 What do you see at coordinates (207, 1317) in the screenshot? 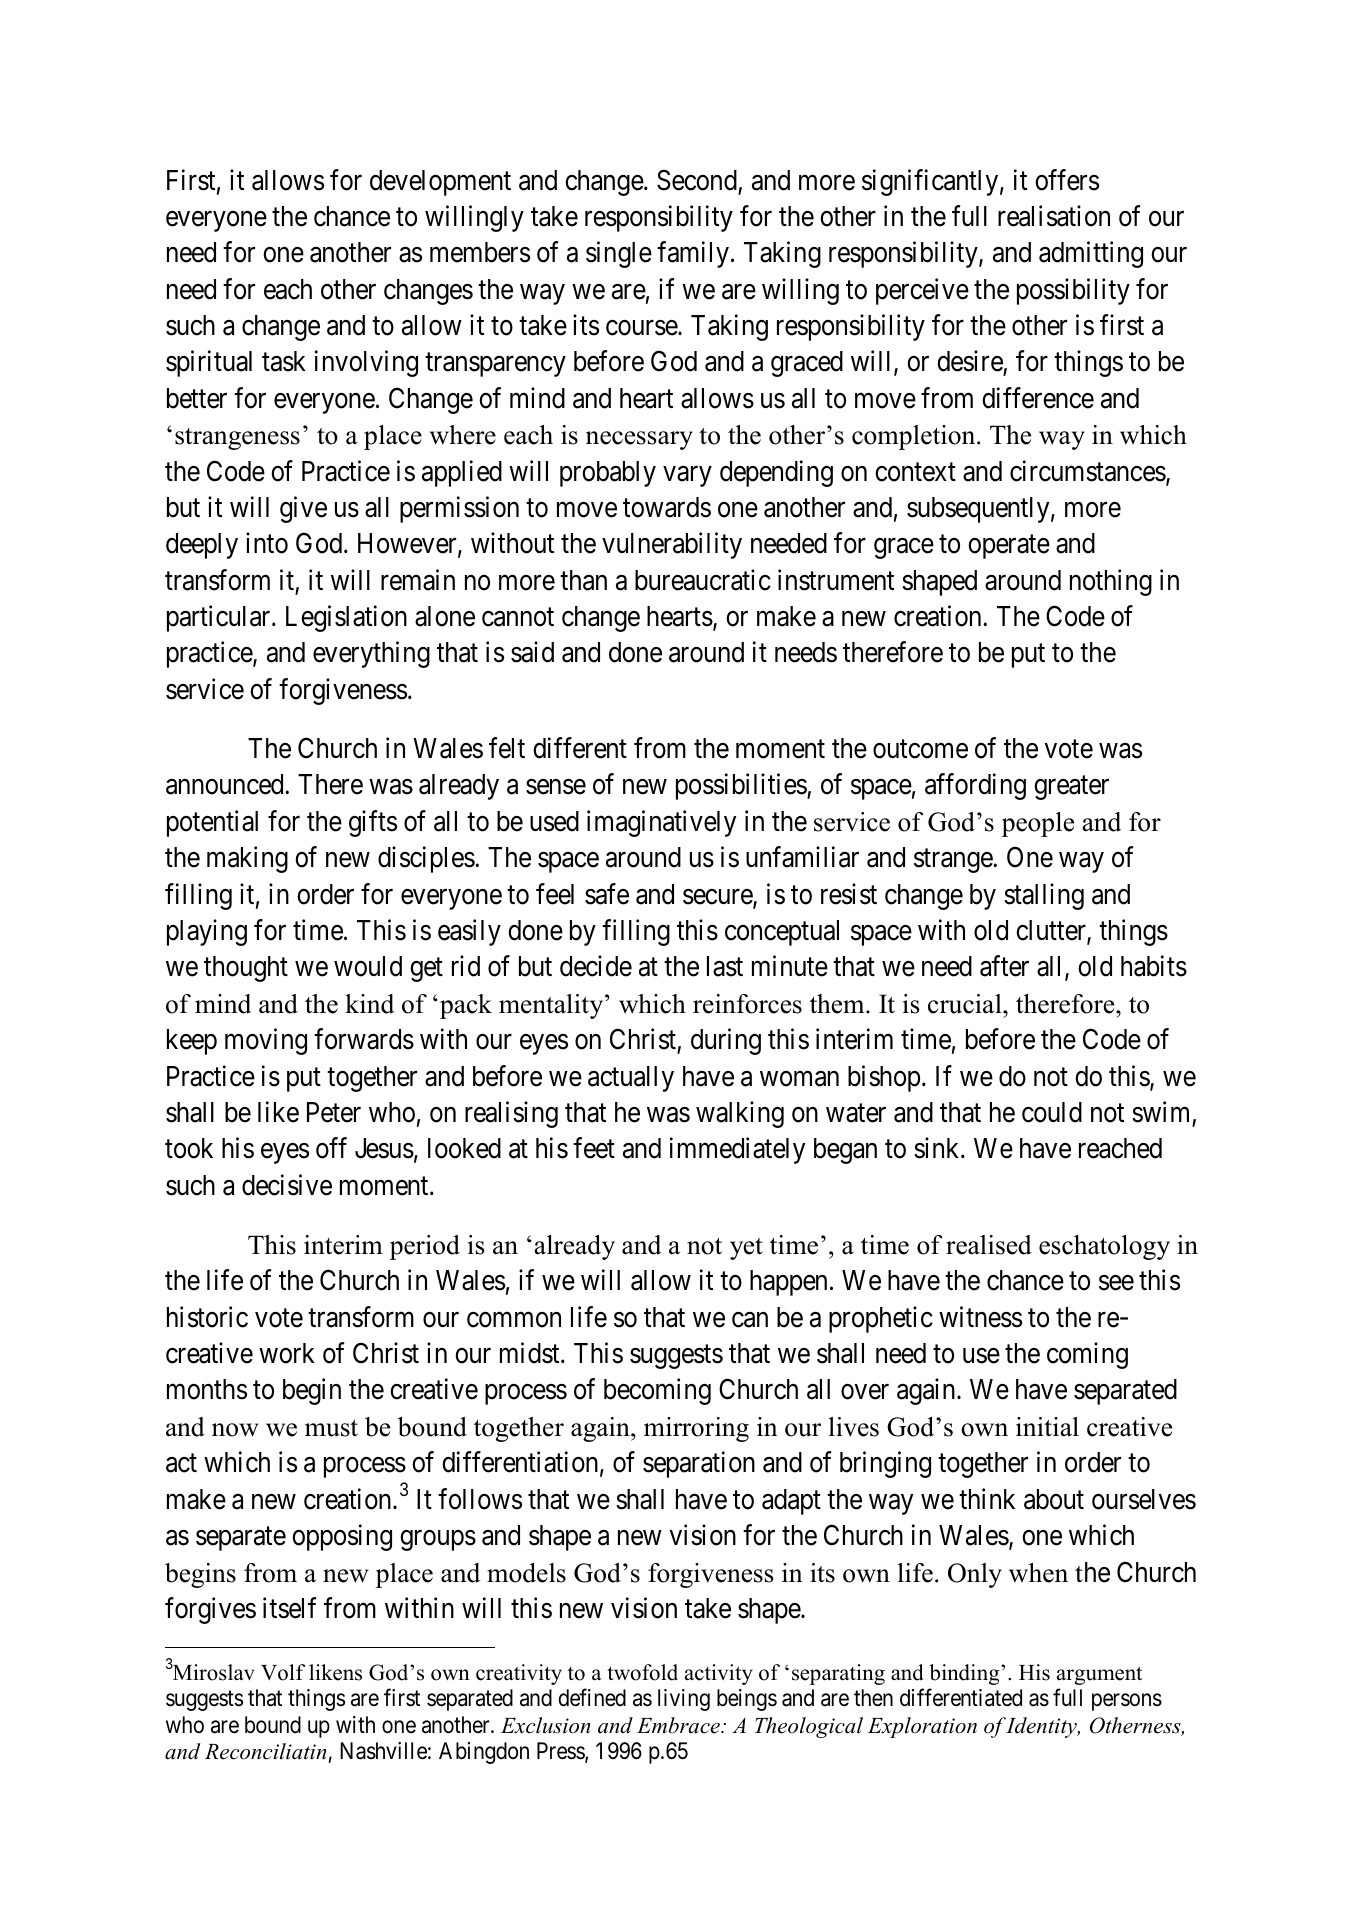
I see `historic` at bounding box center [207, 1317].
